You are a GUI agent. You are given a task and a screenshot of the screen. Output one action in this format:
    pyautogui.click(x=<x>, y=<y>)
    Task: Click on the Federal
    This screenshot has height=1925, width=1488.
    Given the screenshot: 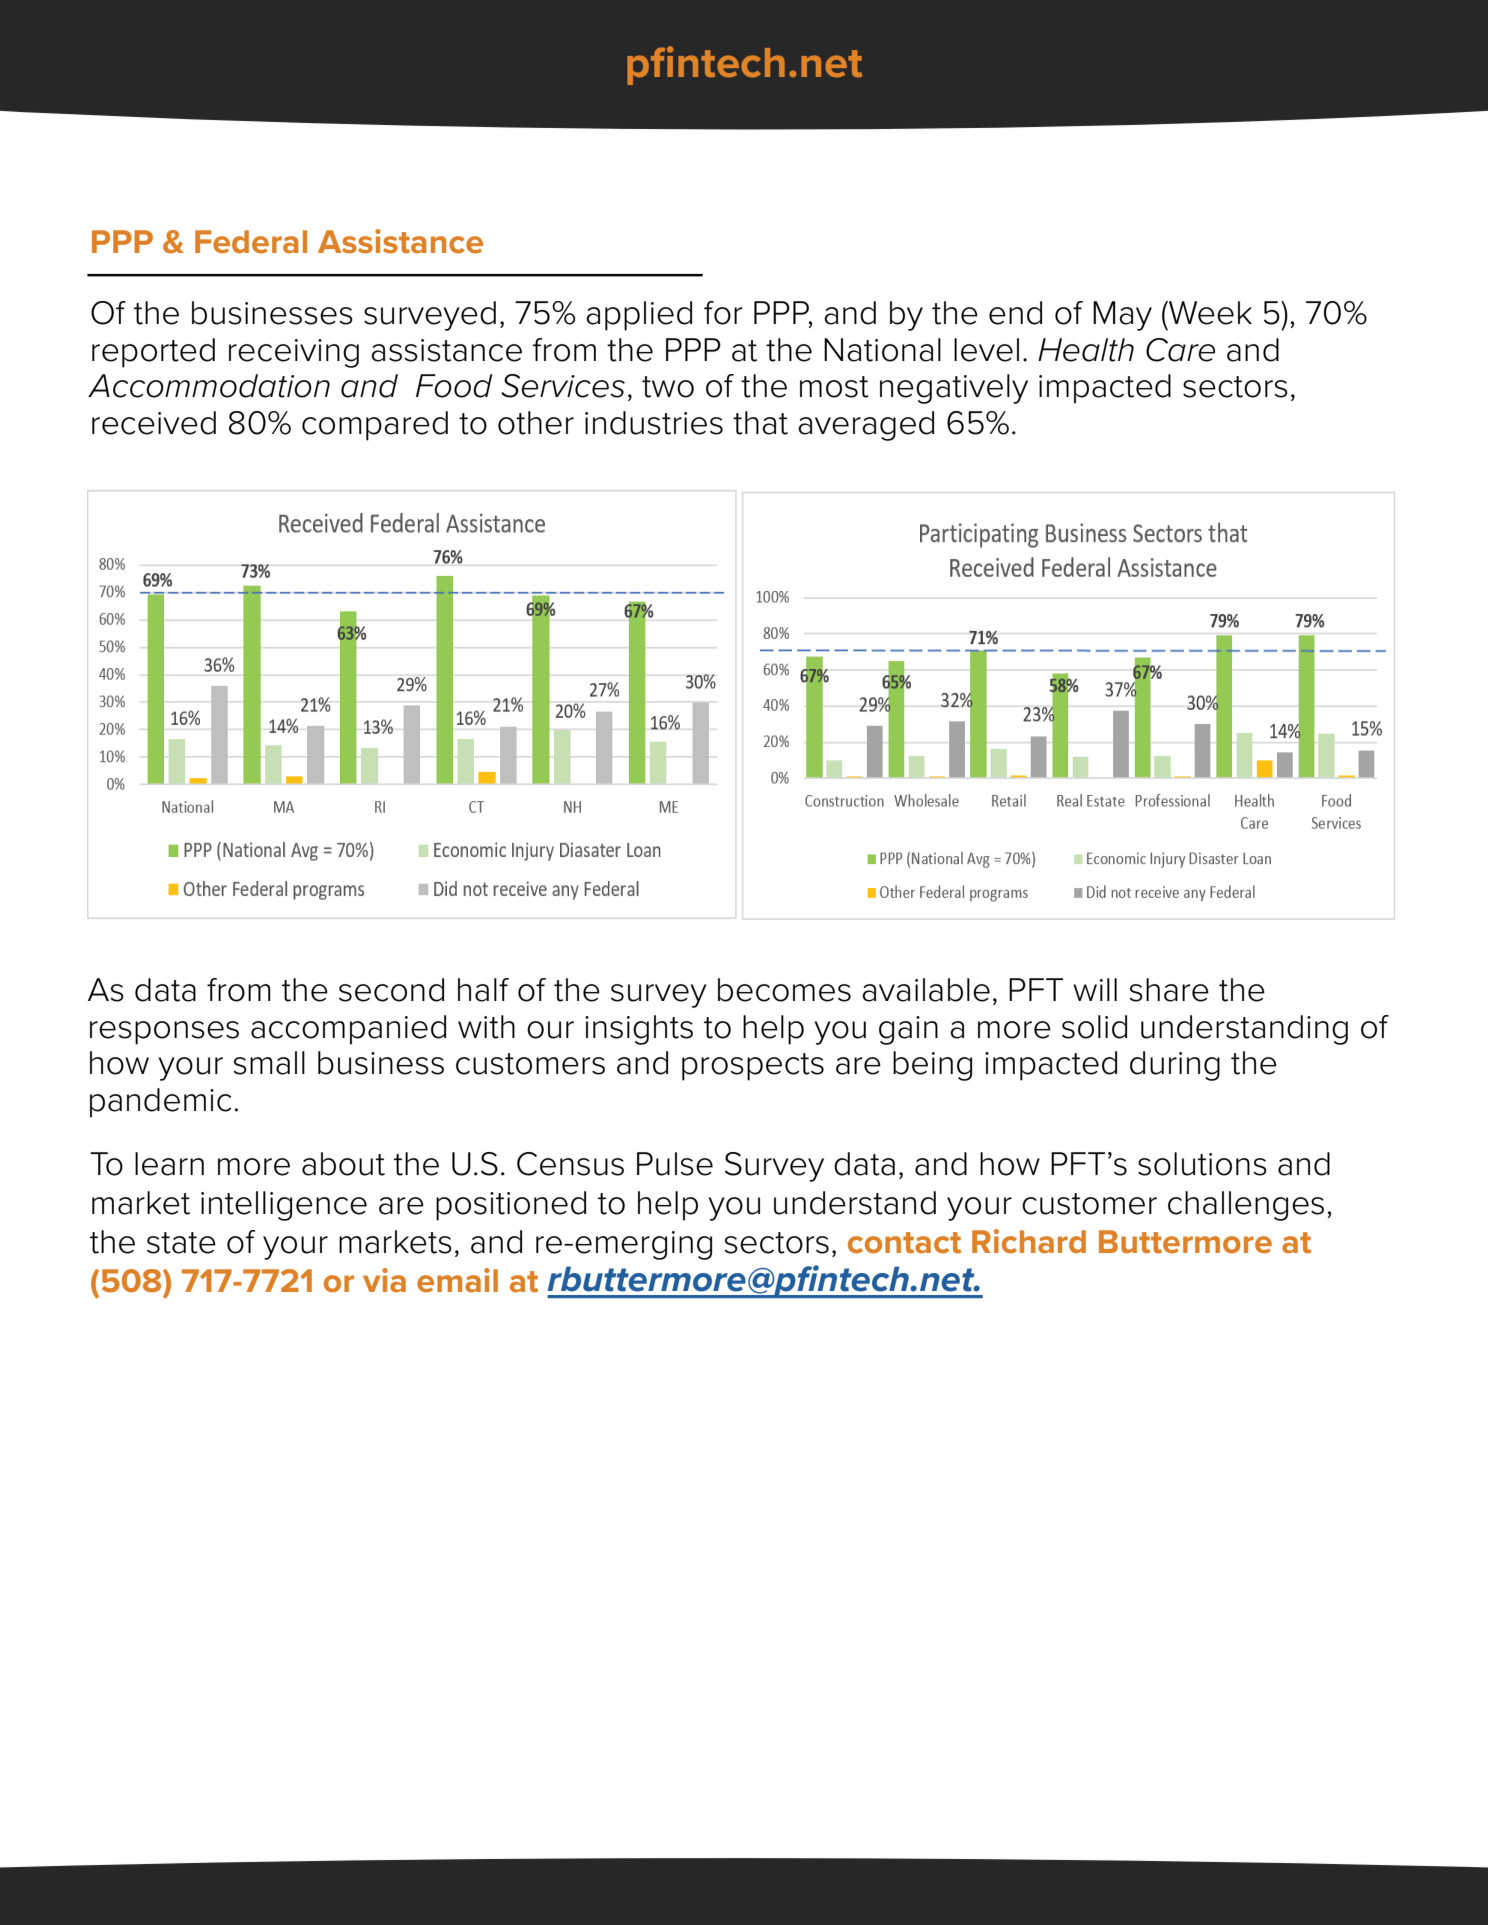 What is the action you would take?
    pyautogui.click(x=251, y=242)
